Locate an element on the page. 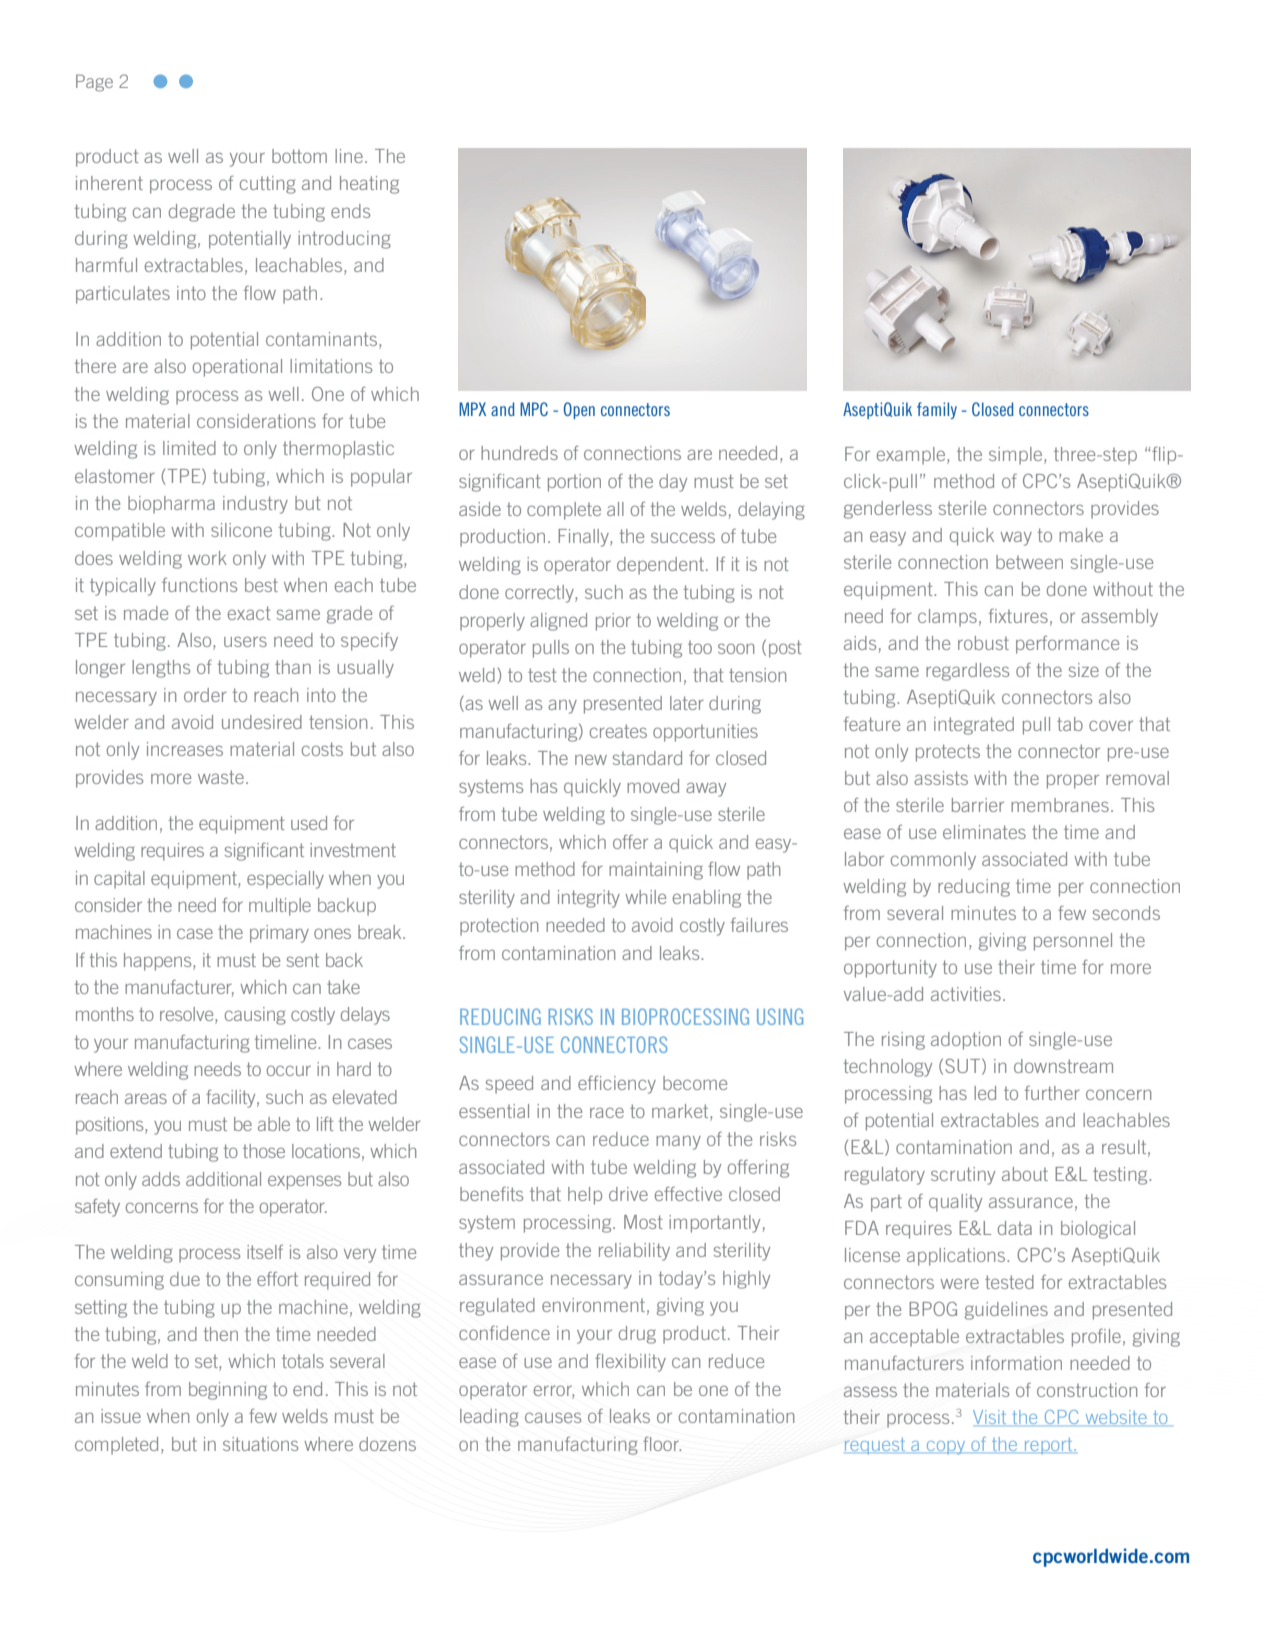 The height and width of the image is (1637, 1265). protects is located at coordinates (948, 753).
